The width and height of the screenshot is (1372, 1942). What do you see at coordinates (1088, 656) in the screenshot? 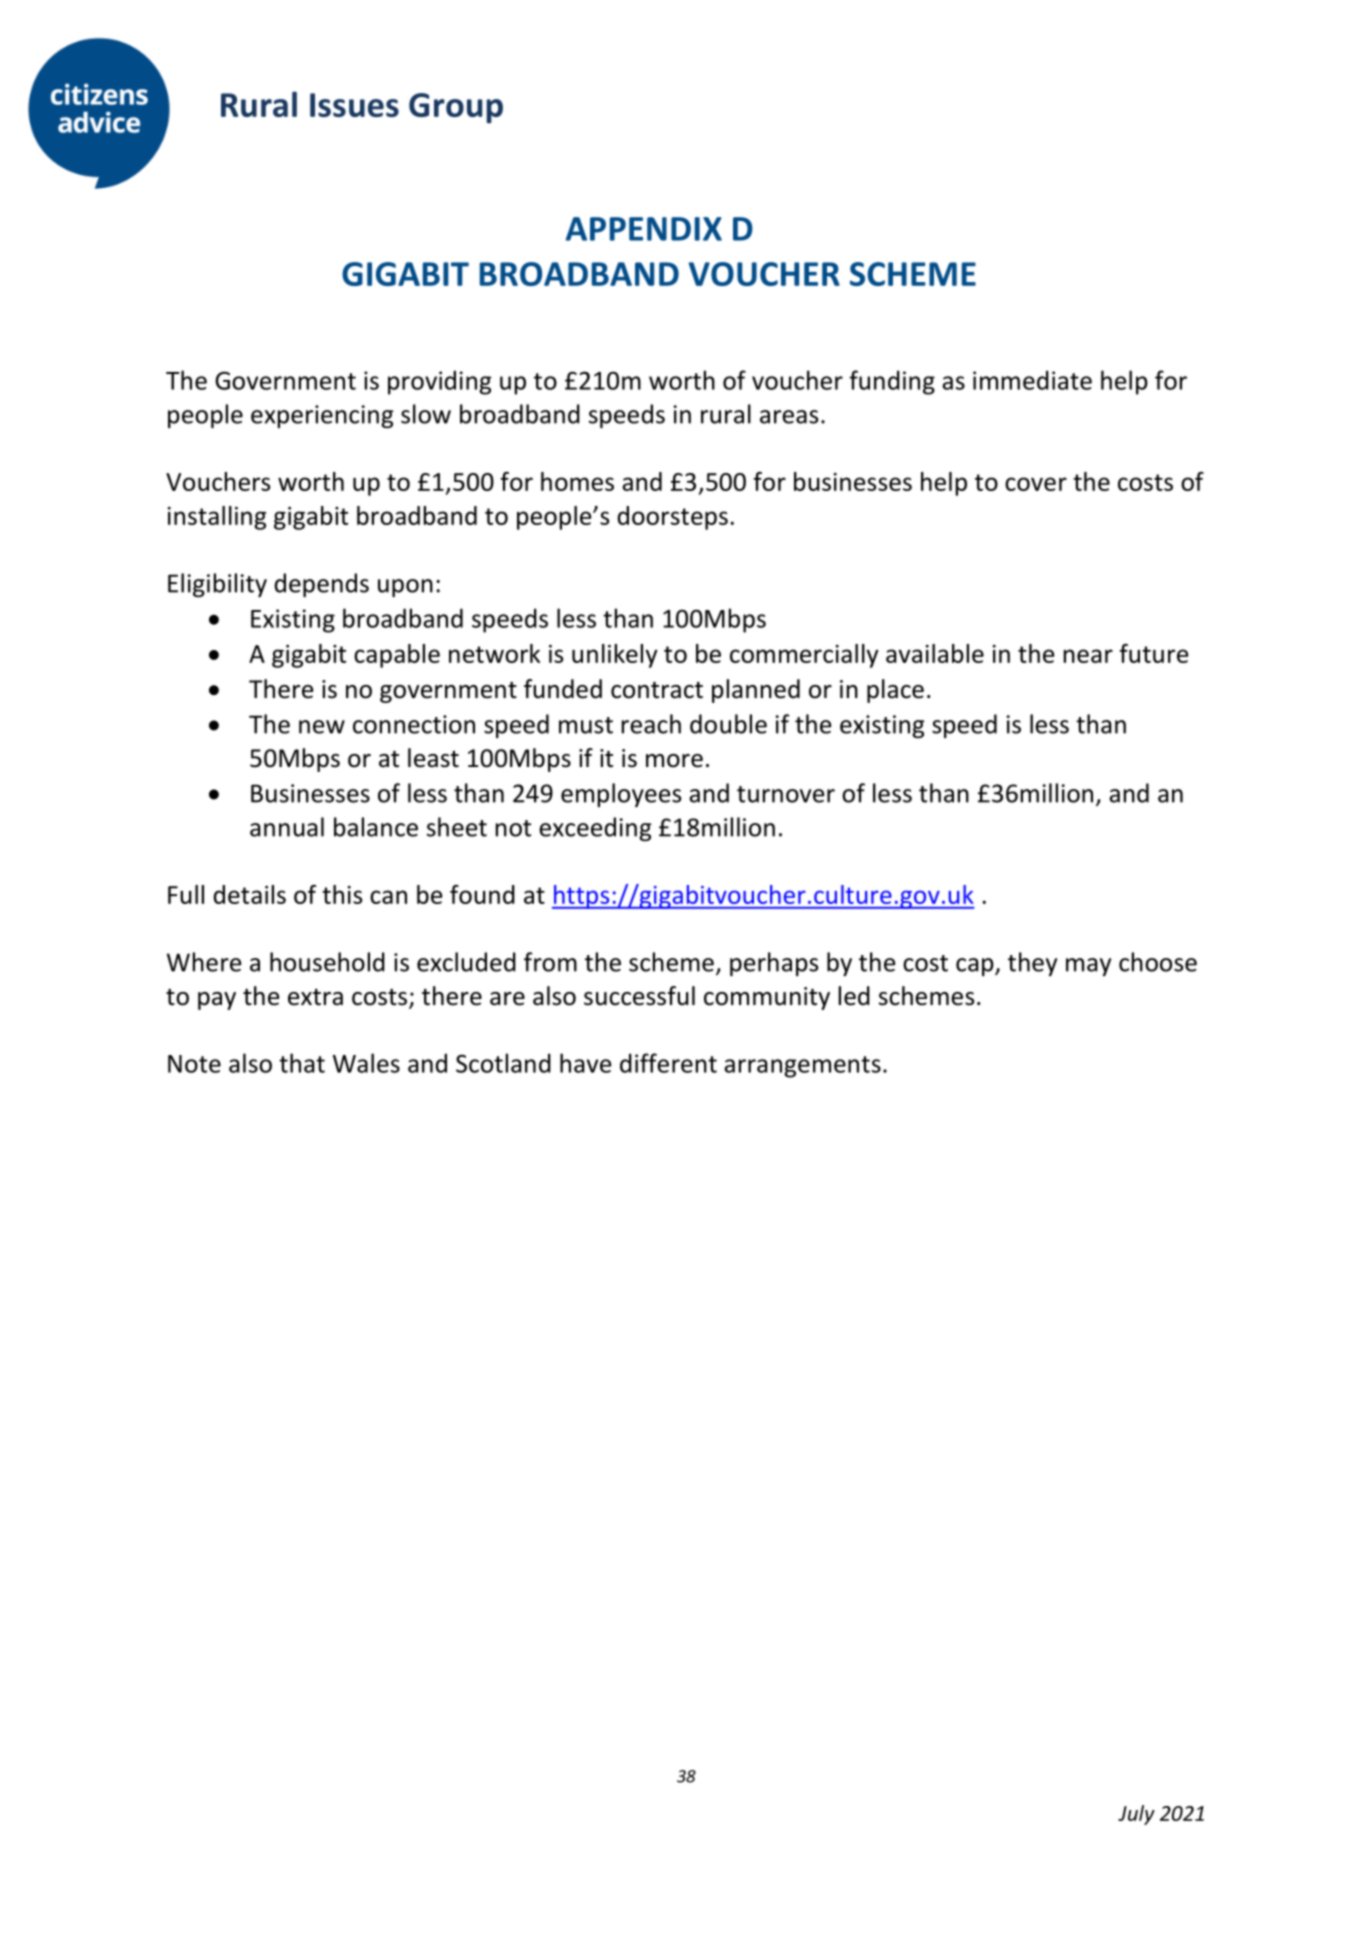
I see `near` at bounding box center [1088, 656].
